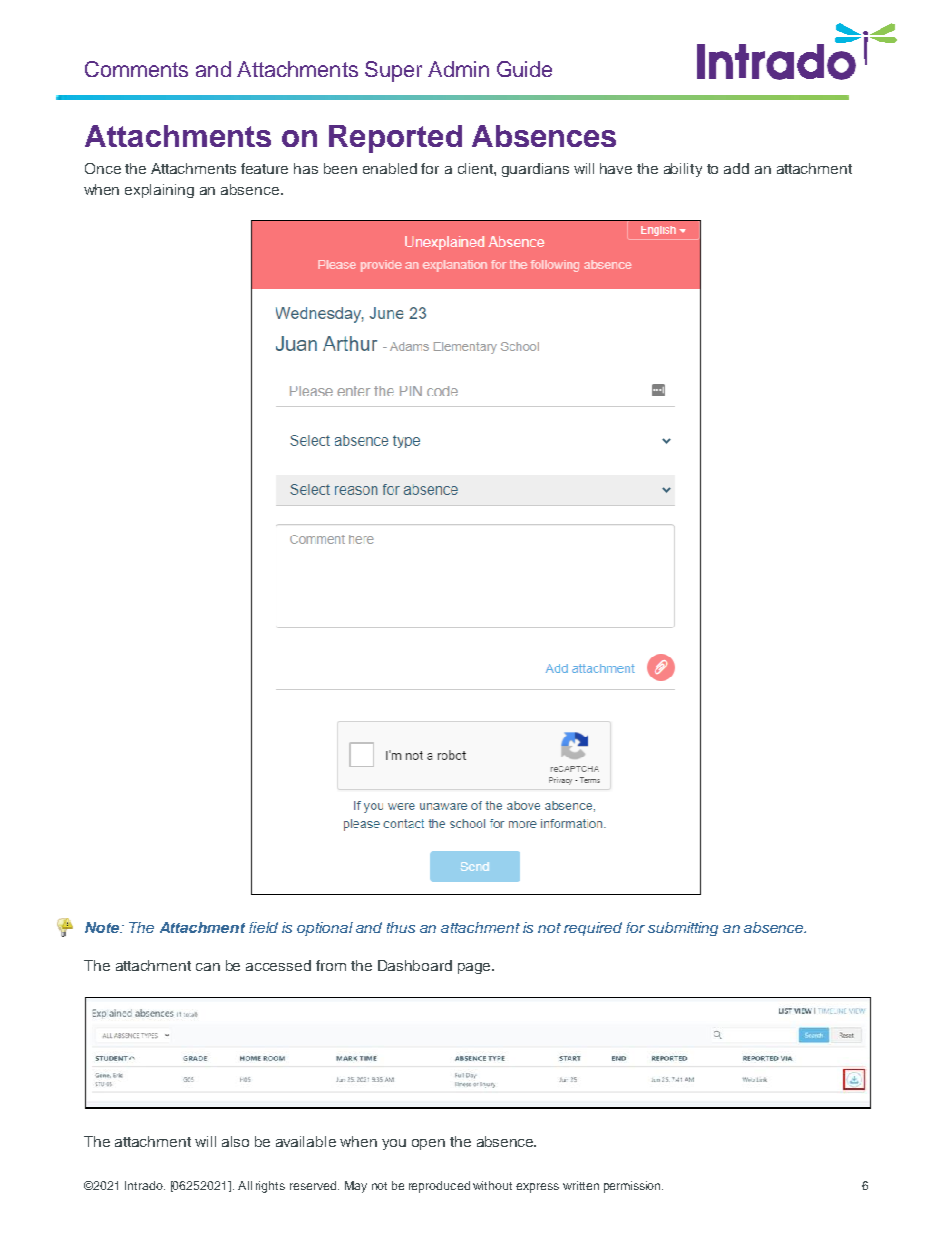 This image has width=952, height=1233. I want to click on can, so click(208, 967).
